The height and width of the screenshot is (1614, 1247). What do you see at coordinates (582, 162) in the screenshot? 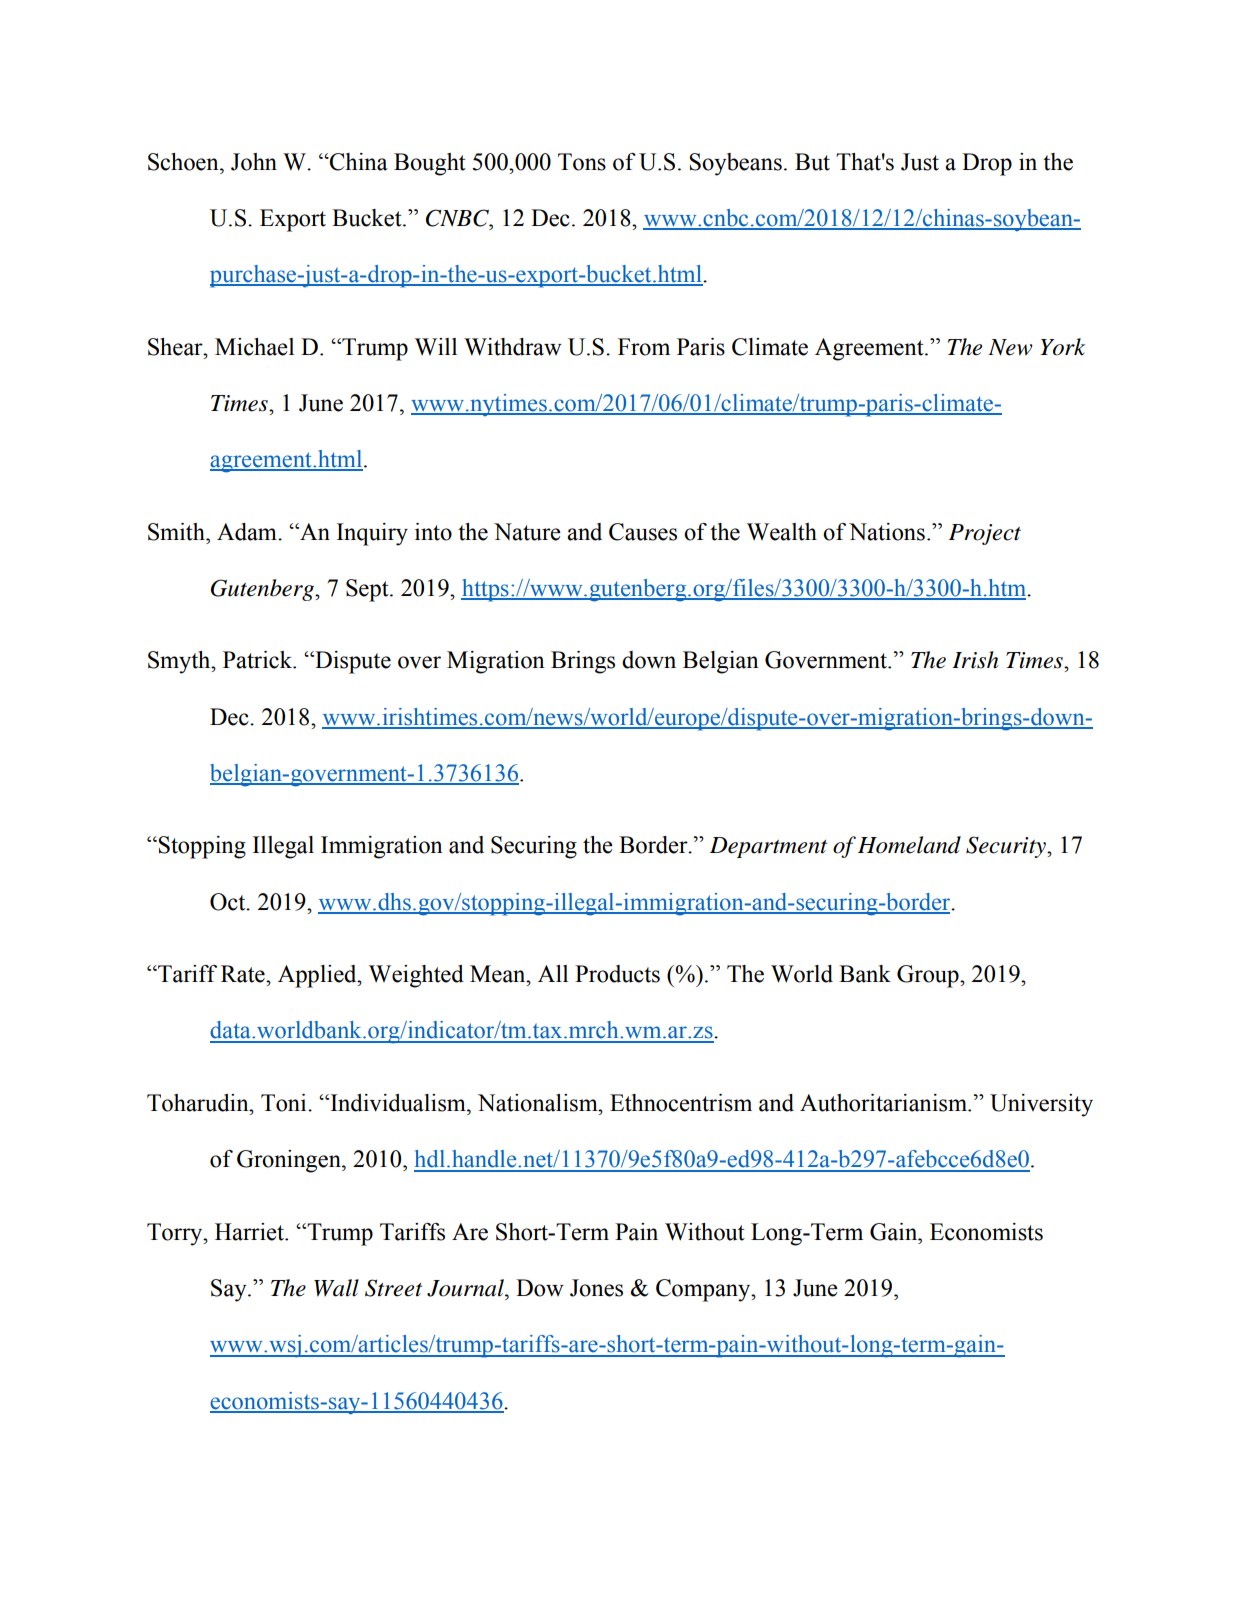
I see `Tons` at bounding box center [582, 162].
